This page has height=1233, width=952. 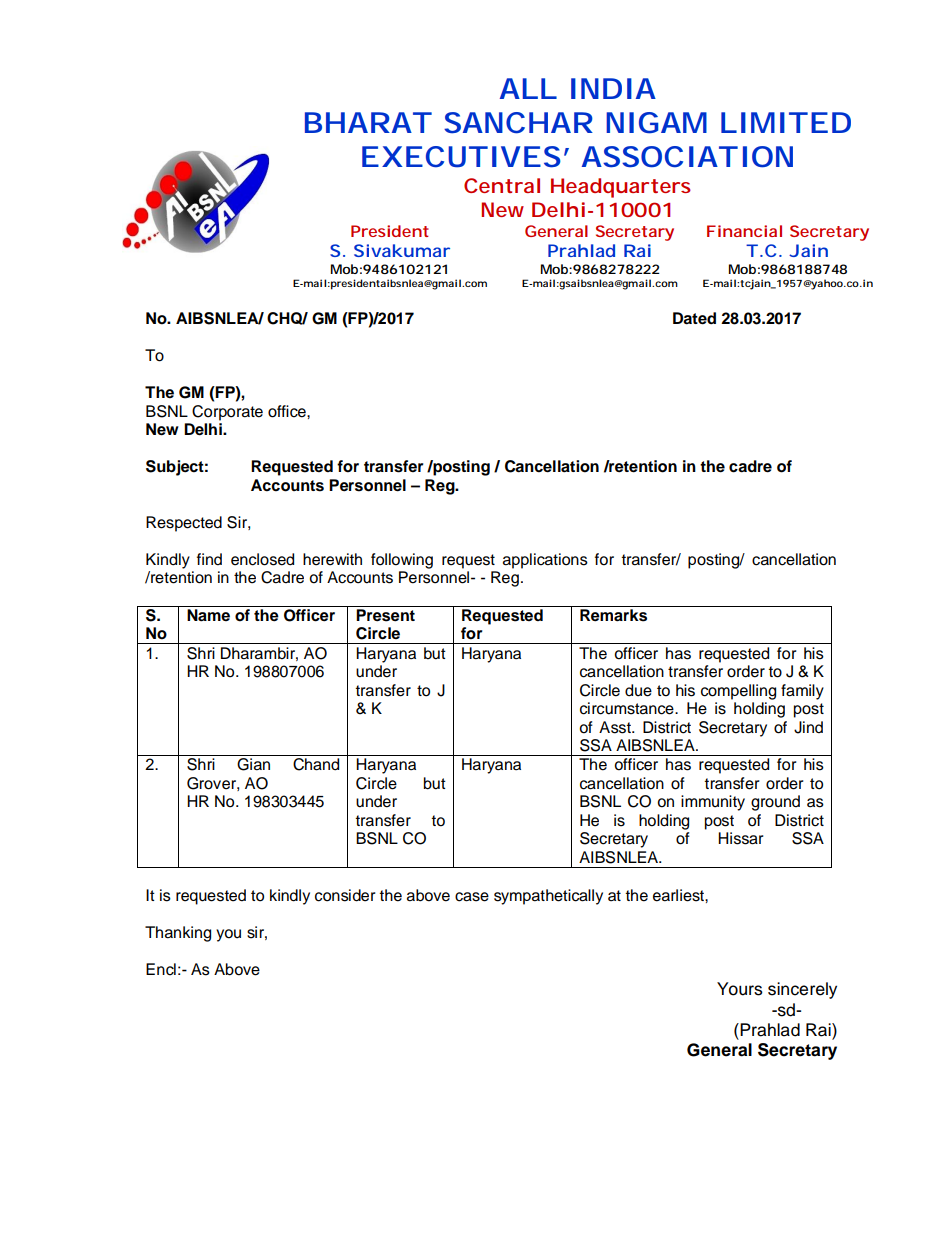 What do you see at coordinates (178, 934) in the page?
I see `Thanking` at bounding box center [178, 934].
